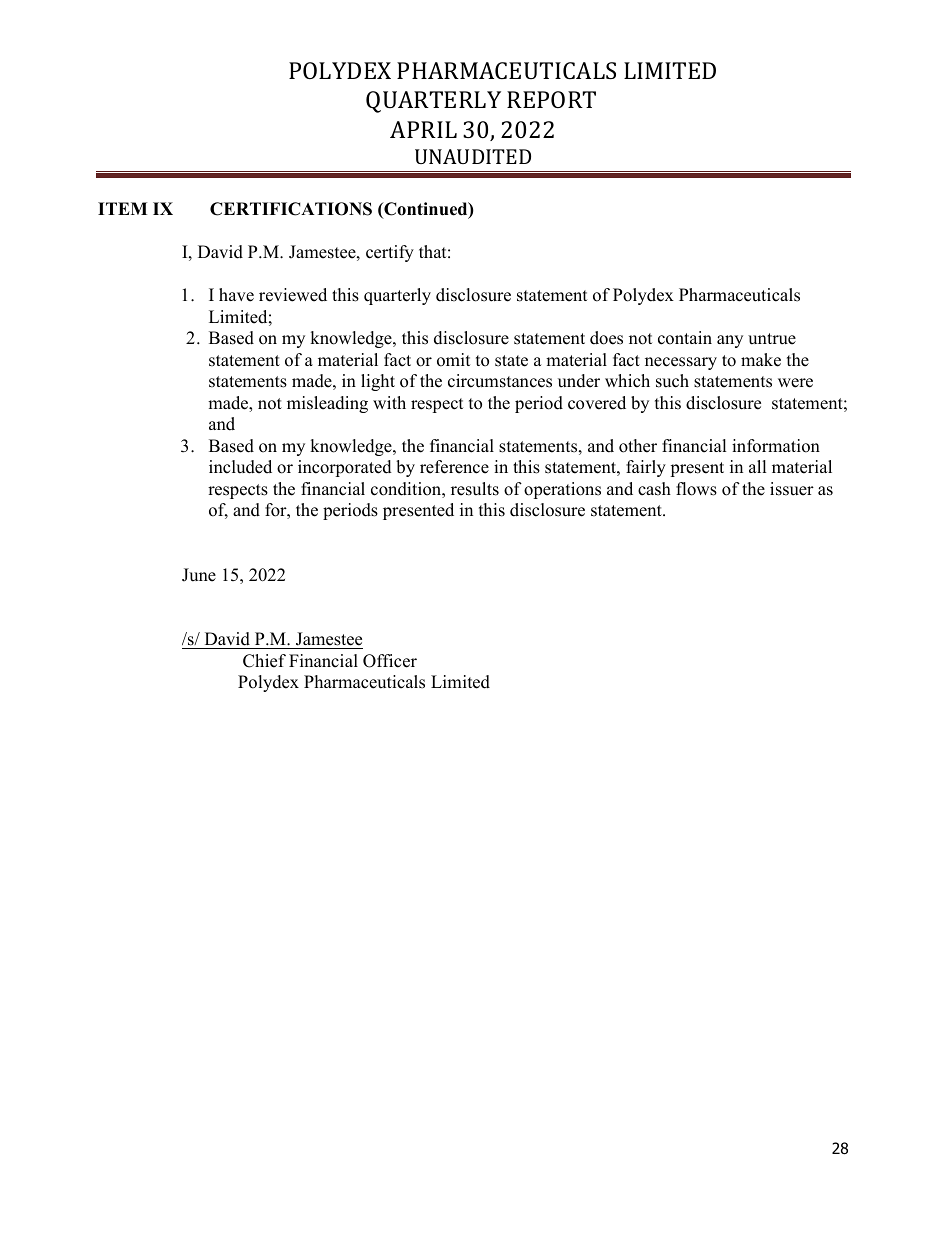 This screenshot has width=952, height=1233. What do you see at coordinates (423, 129) in the screenshot?
I see `APRIL` at bounding box center [423, 129].
